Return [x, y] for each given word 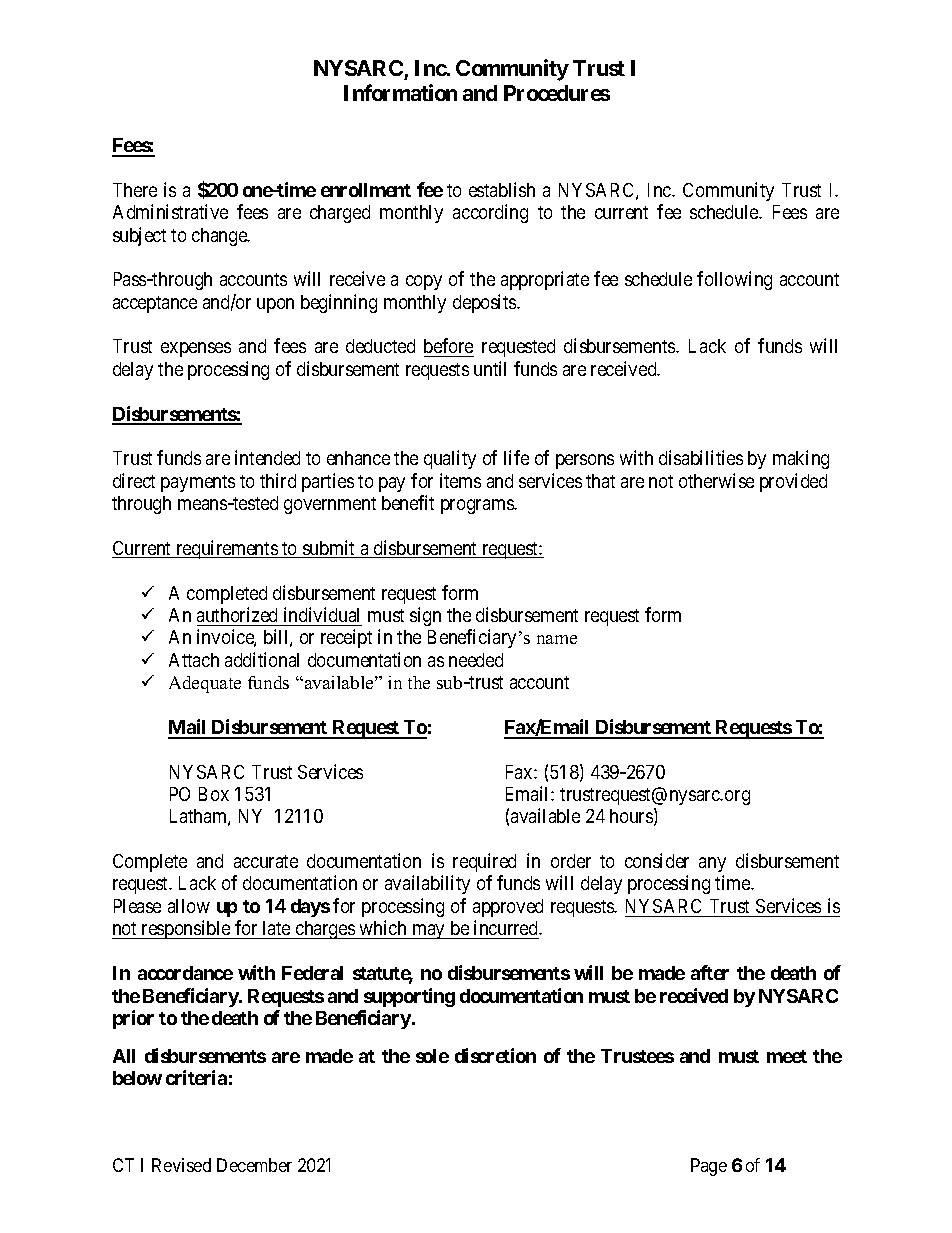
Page [709, 1167]
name [557, 639]
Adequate [205, 684]
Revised [181, 1165]
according [490, 213]
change [220, 237]
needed [476, 660]
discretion [495, 1055]
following [734, 280]
